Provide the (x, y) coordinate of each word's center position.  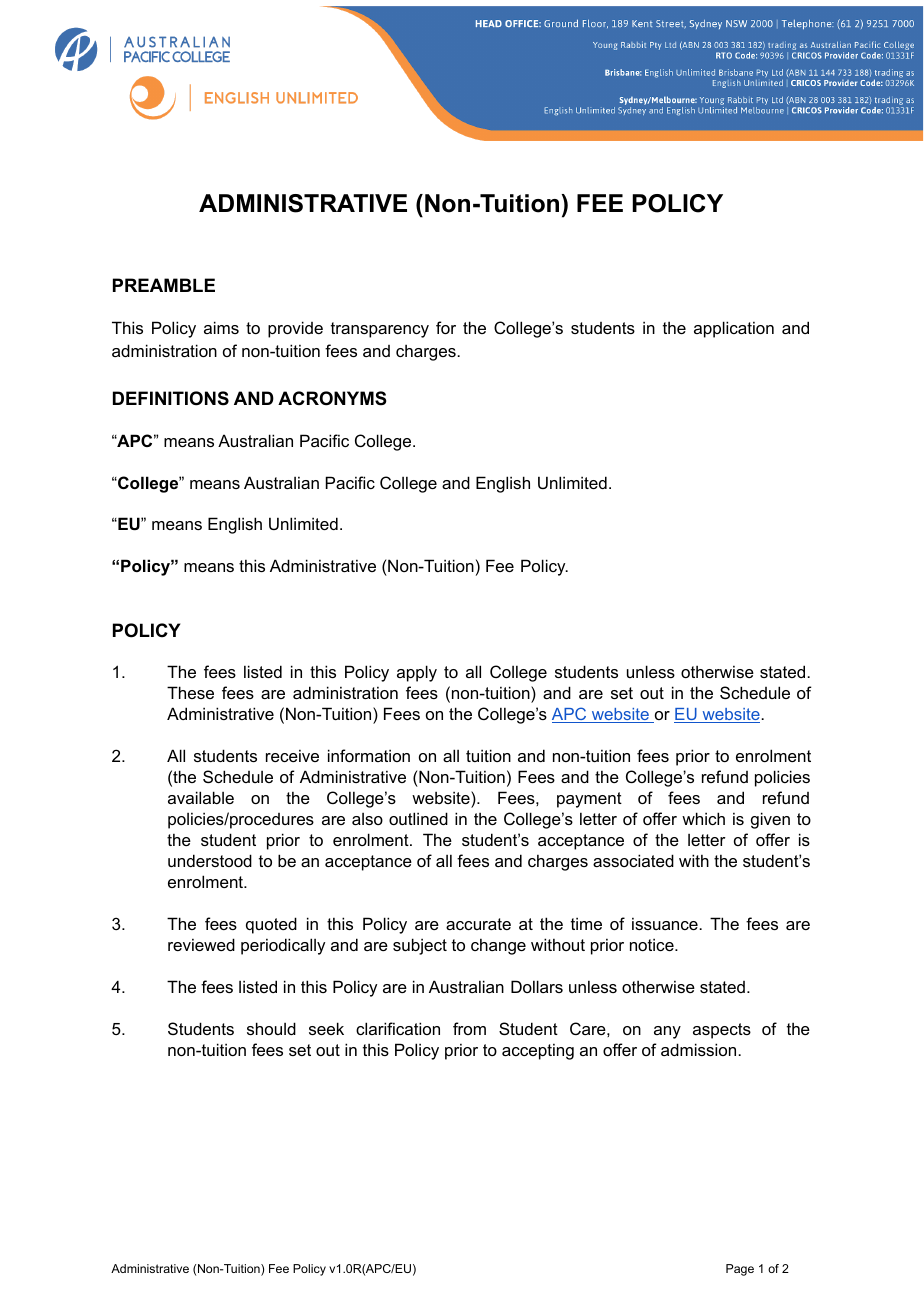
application (734, 329)
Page (740, 1270)
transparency (380, 330)
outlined (418, 818)
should (271, 1028)
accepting (538, 1051)
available (201, 797)
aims (221, 327)
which (703, 818)
